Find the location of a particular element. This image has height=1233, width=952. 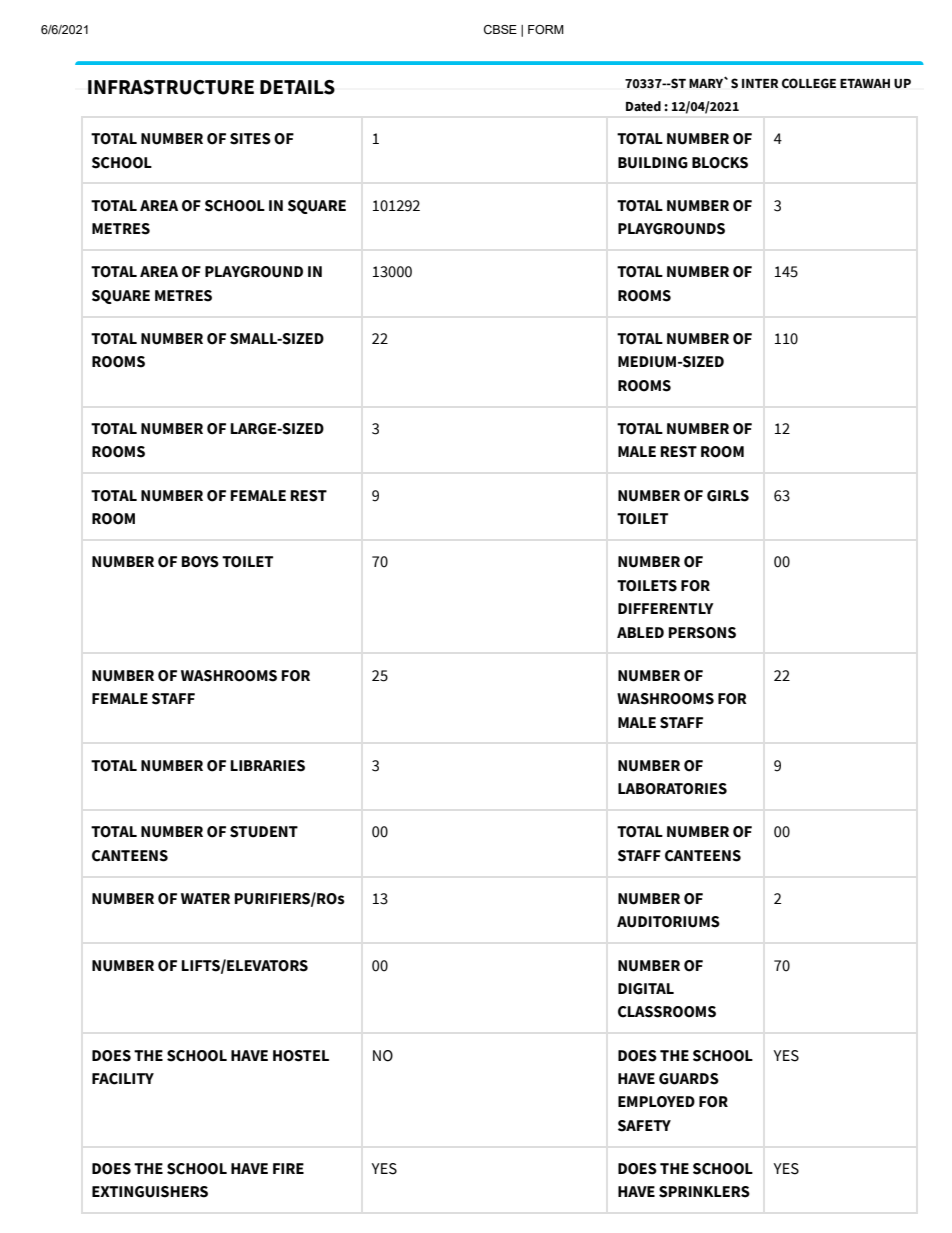

CBSE is located at coordinates (500, 29).
